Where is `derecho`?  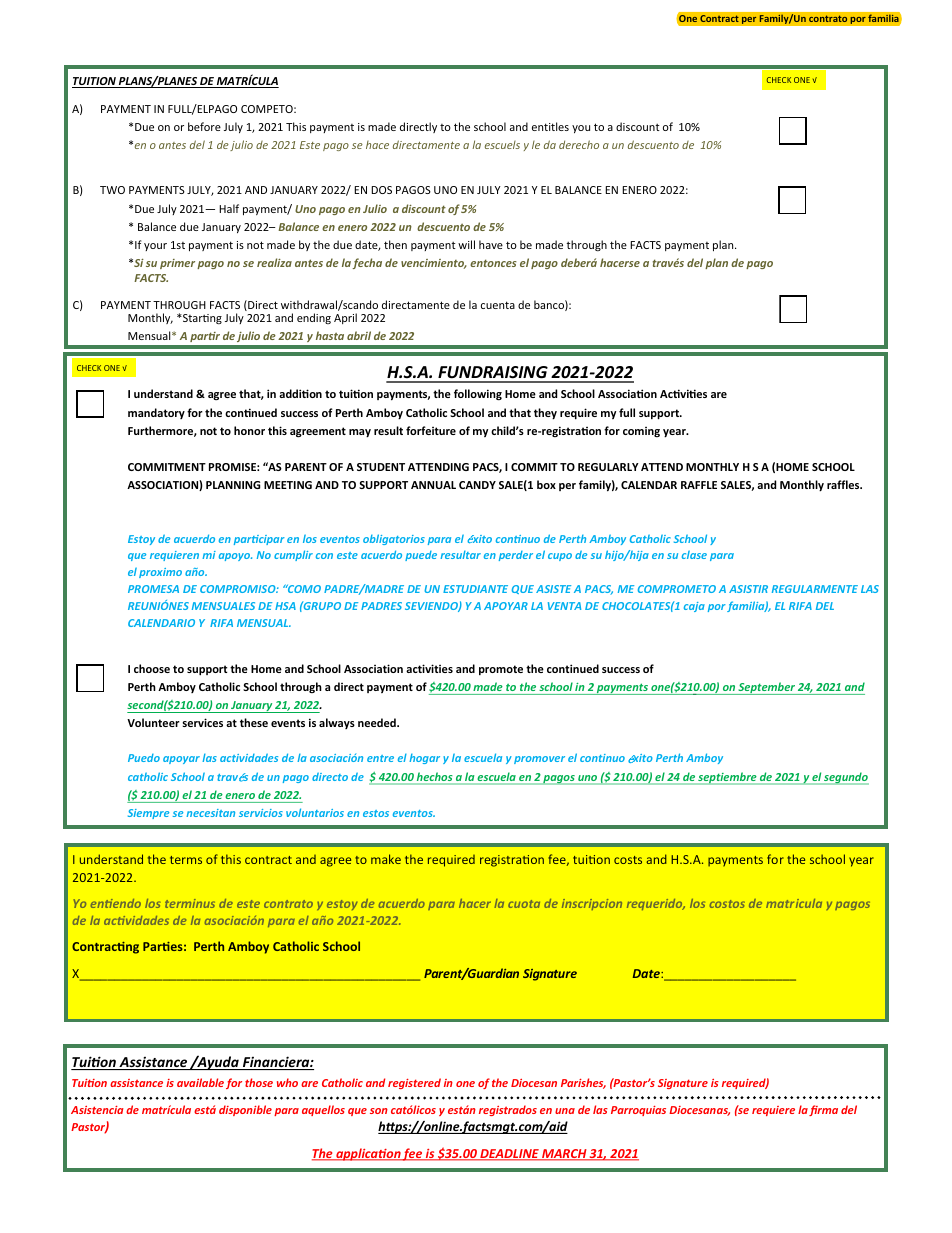
derecho is located at coordinates (579, 144).
